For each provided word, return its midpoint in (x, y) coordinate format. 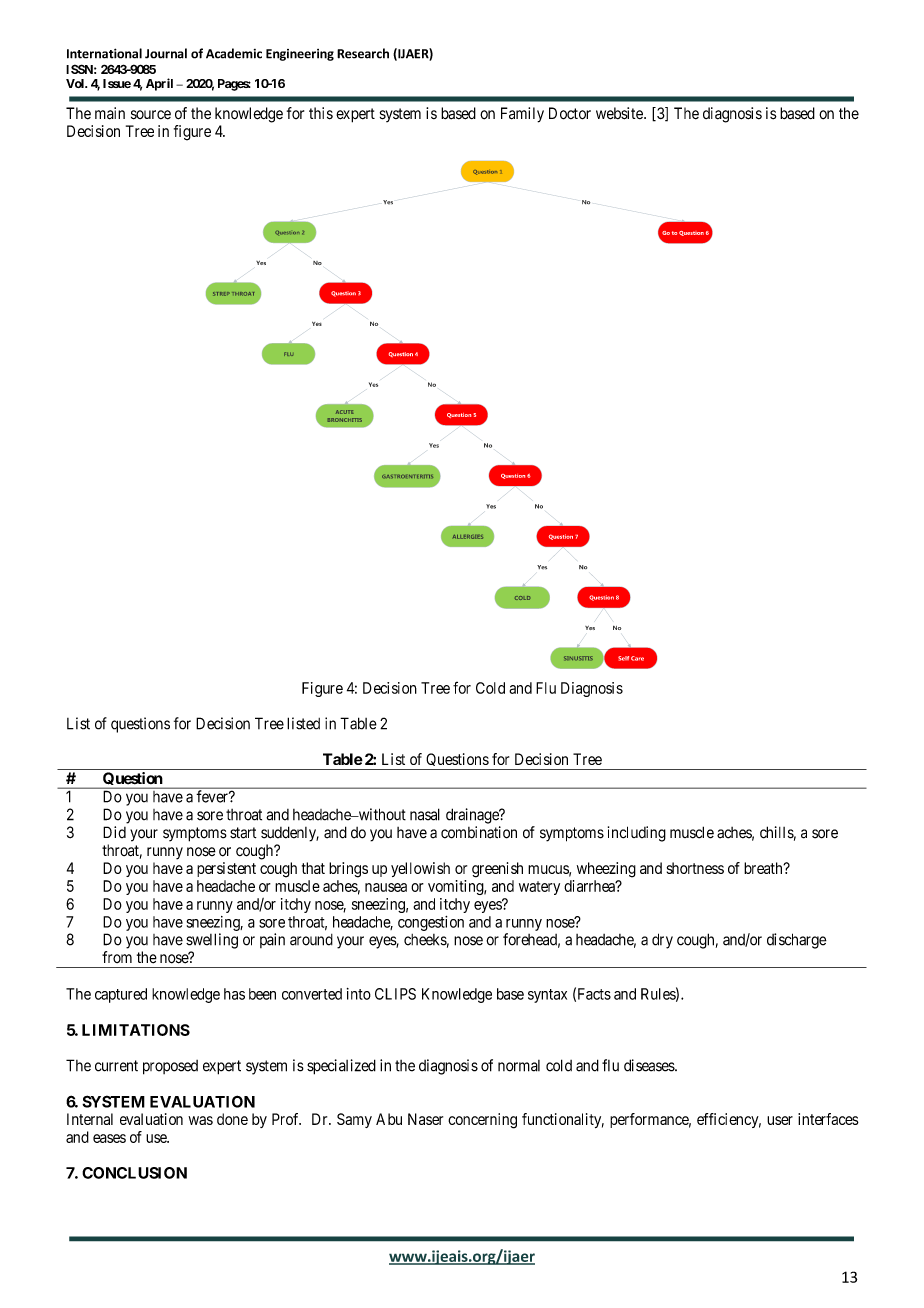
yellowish (420, 869)
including (637, 834)
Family (522, 115)
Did (114, 832)
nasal (425, 814)
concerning (482, 1121)
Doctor (570, 113)
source (151, 115)
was (200, 1120)
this (321, 113)
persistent (226, 869)
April (159, 84)
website (620, 113)
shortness (695, 868)
